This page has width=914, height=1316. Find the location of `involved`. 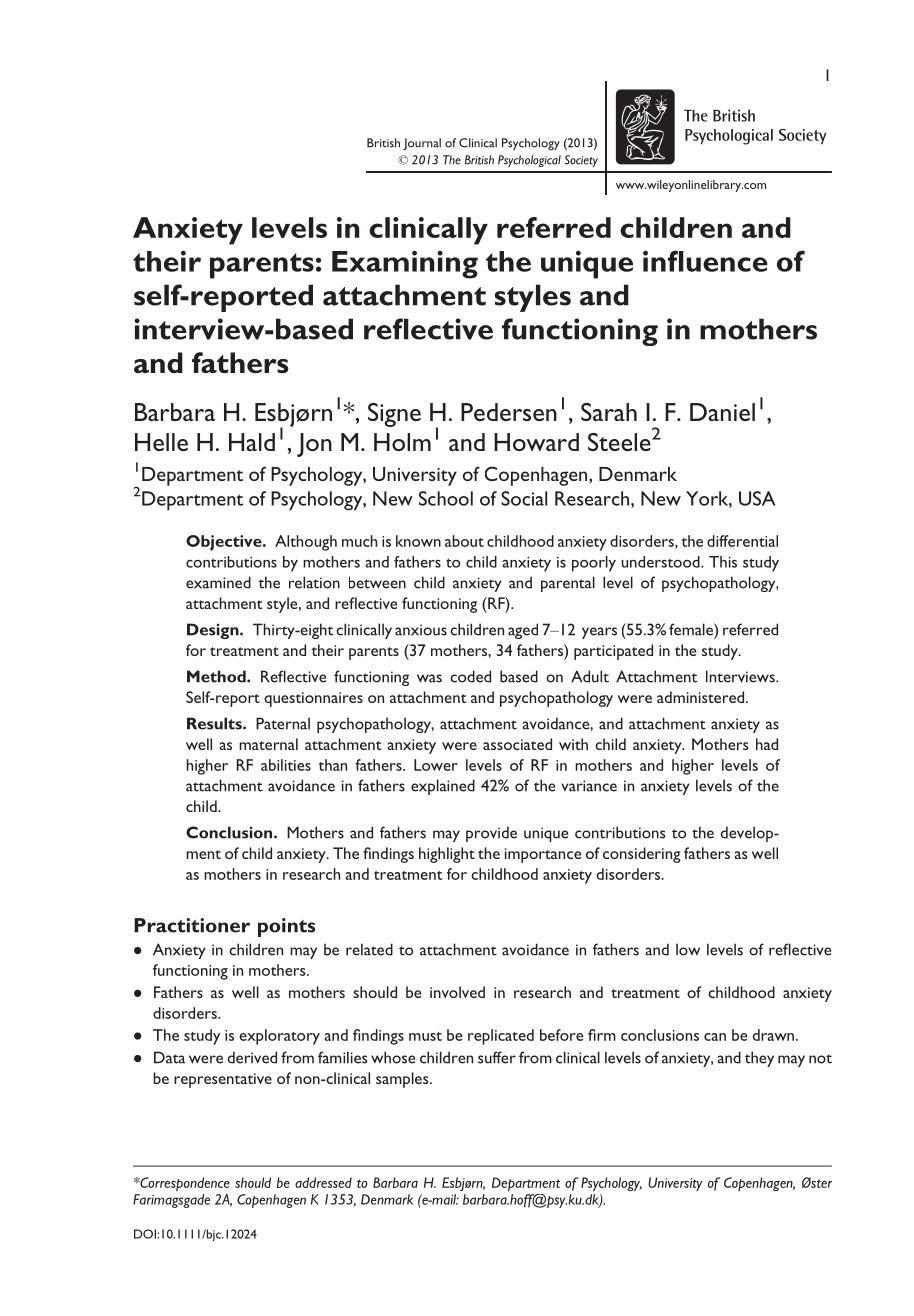

involved is located at coordinates (457, 992).
